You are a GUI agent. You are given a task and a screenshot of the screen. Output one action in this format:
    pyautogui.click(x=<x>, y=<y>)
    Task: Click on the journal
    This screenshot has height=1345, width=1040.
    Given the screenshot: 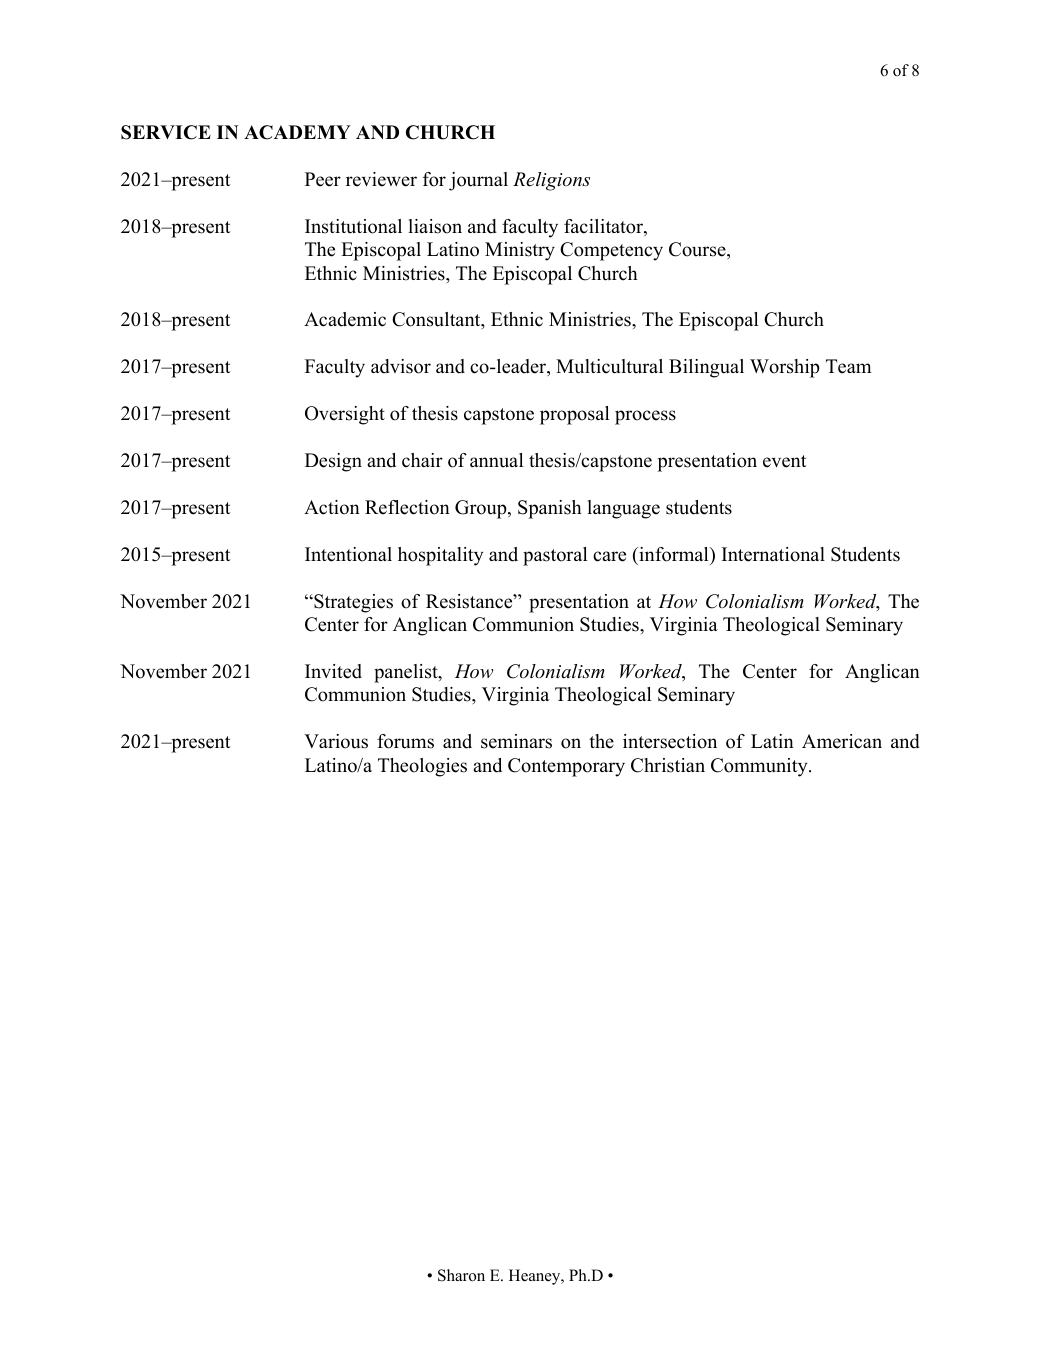 What is the action you would take?
    pyautogui.click(x=478, y=181)
